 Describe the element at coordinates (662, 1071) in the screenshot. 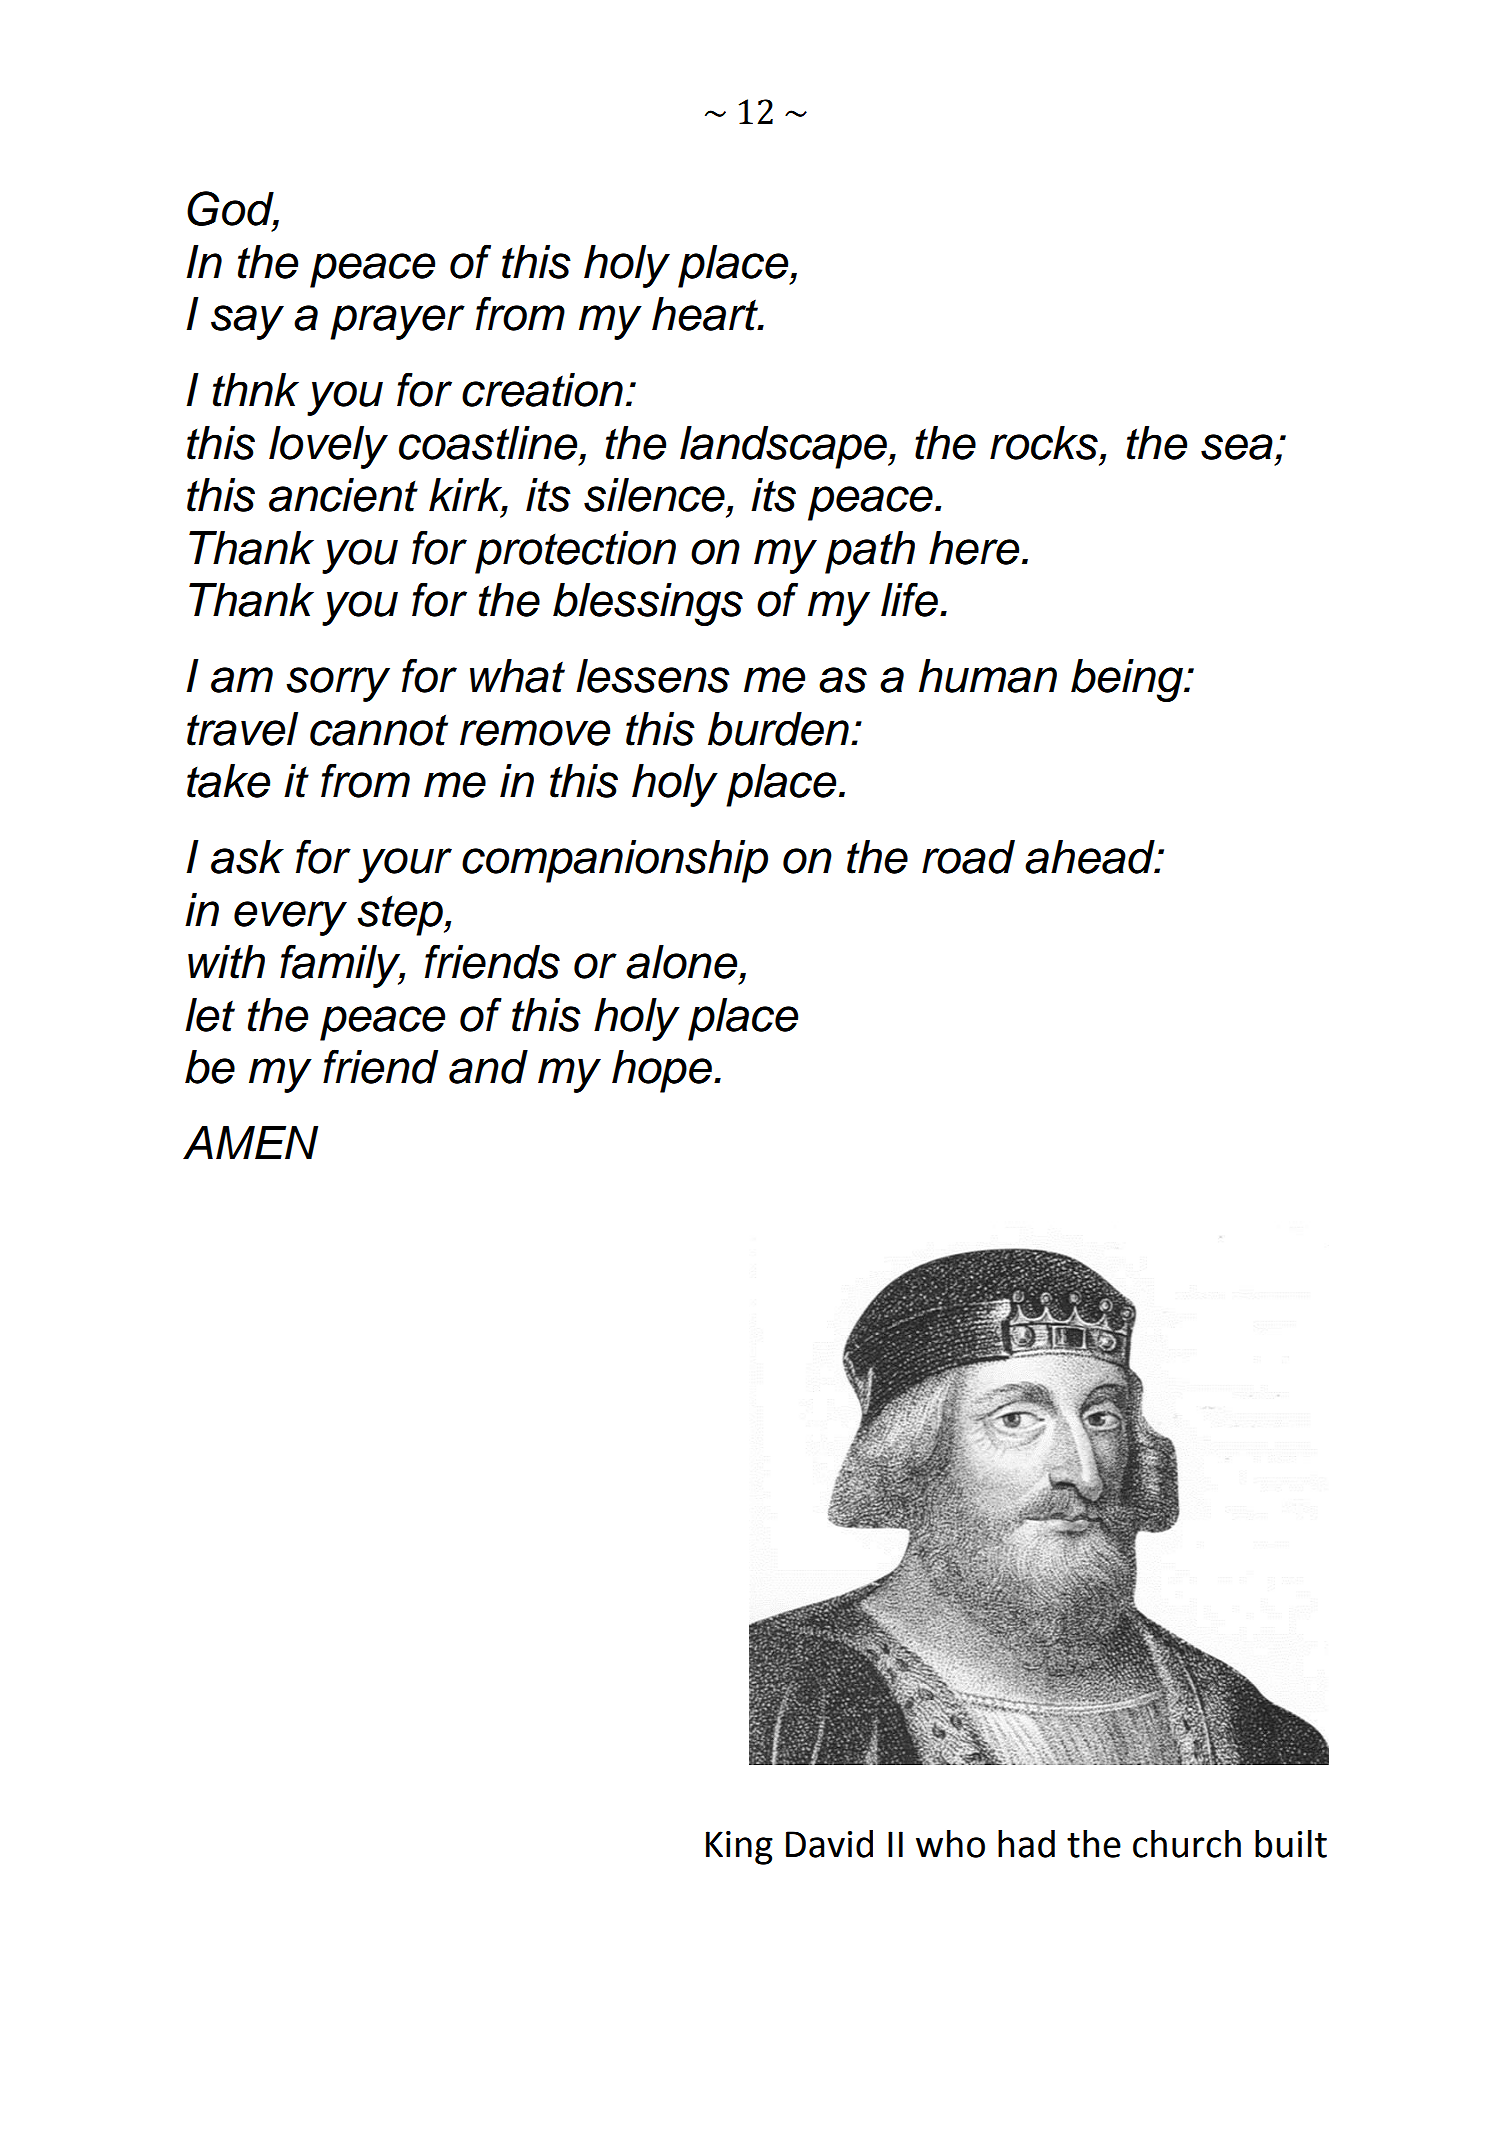

I see `hope` at that location.
